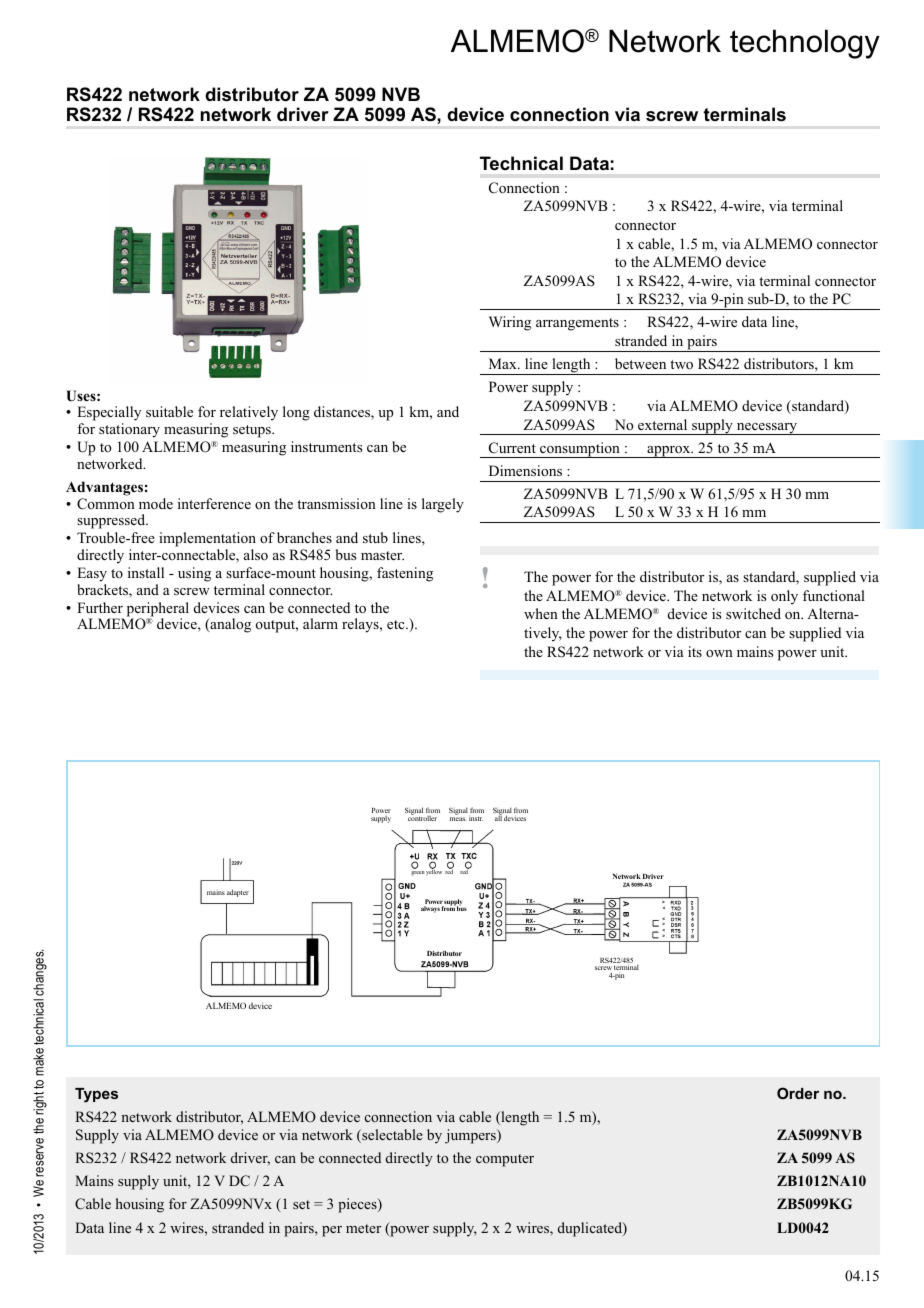 The width and height of the screenshot is (924, 1308). What do you see at coordinates (158, 610) in the screenshot?
I see `peripheral` at bounding box center [158, 610].
